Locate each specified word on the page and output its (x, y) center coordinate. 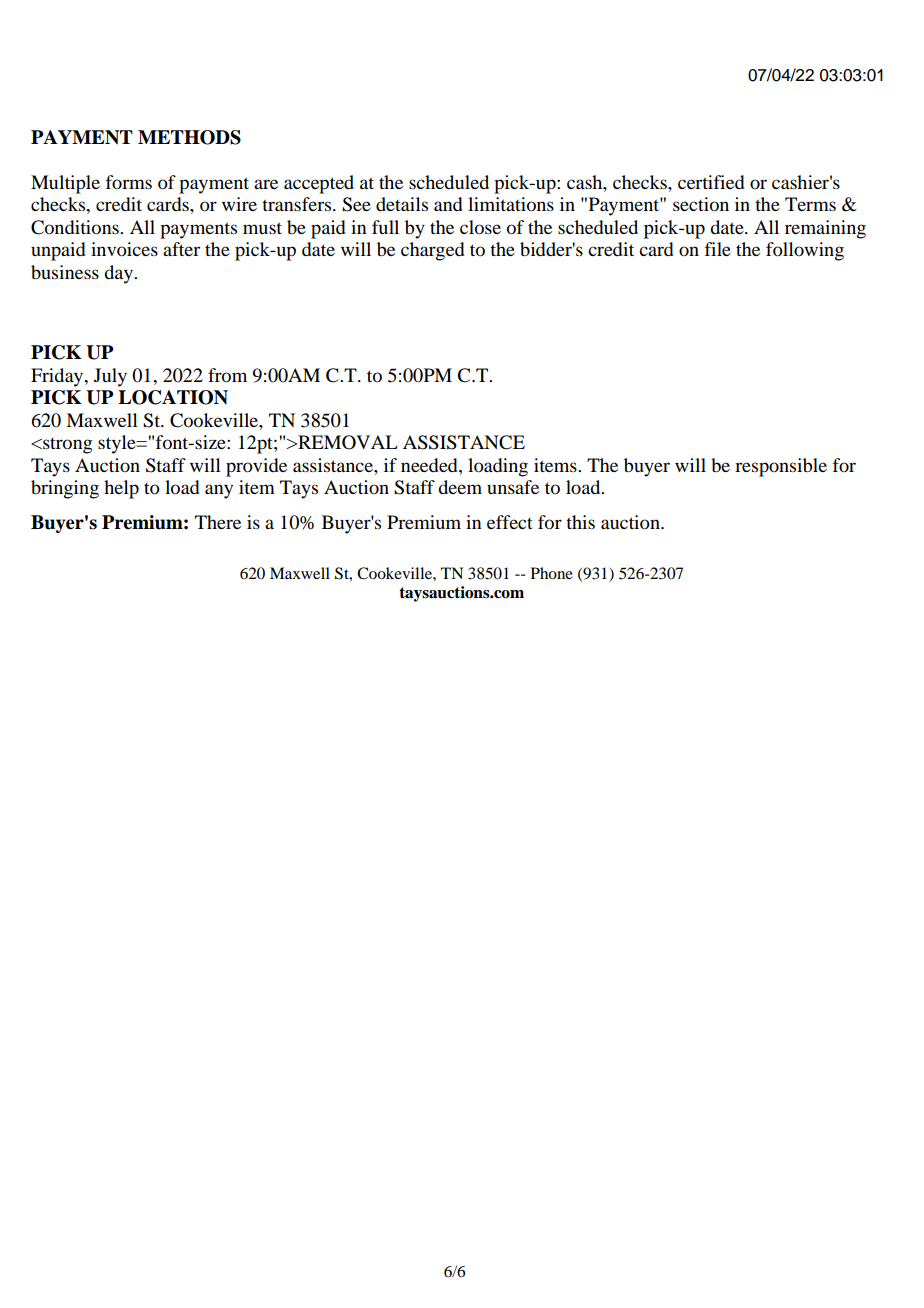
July (110, 377)
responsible (781, 467)
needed (430, 465)
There (218, 522)
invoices (124, 249)
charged (432, 251)
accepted (319, 184)
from (227, 375)
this (580, 522)
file (718, 249)
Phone (552, 573)
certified (711, 182)
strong (66, 446)
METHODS (189, 137)
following (805, 251)
